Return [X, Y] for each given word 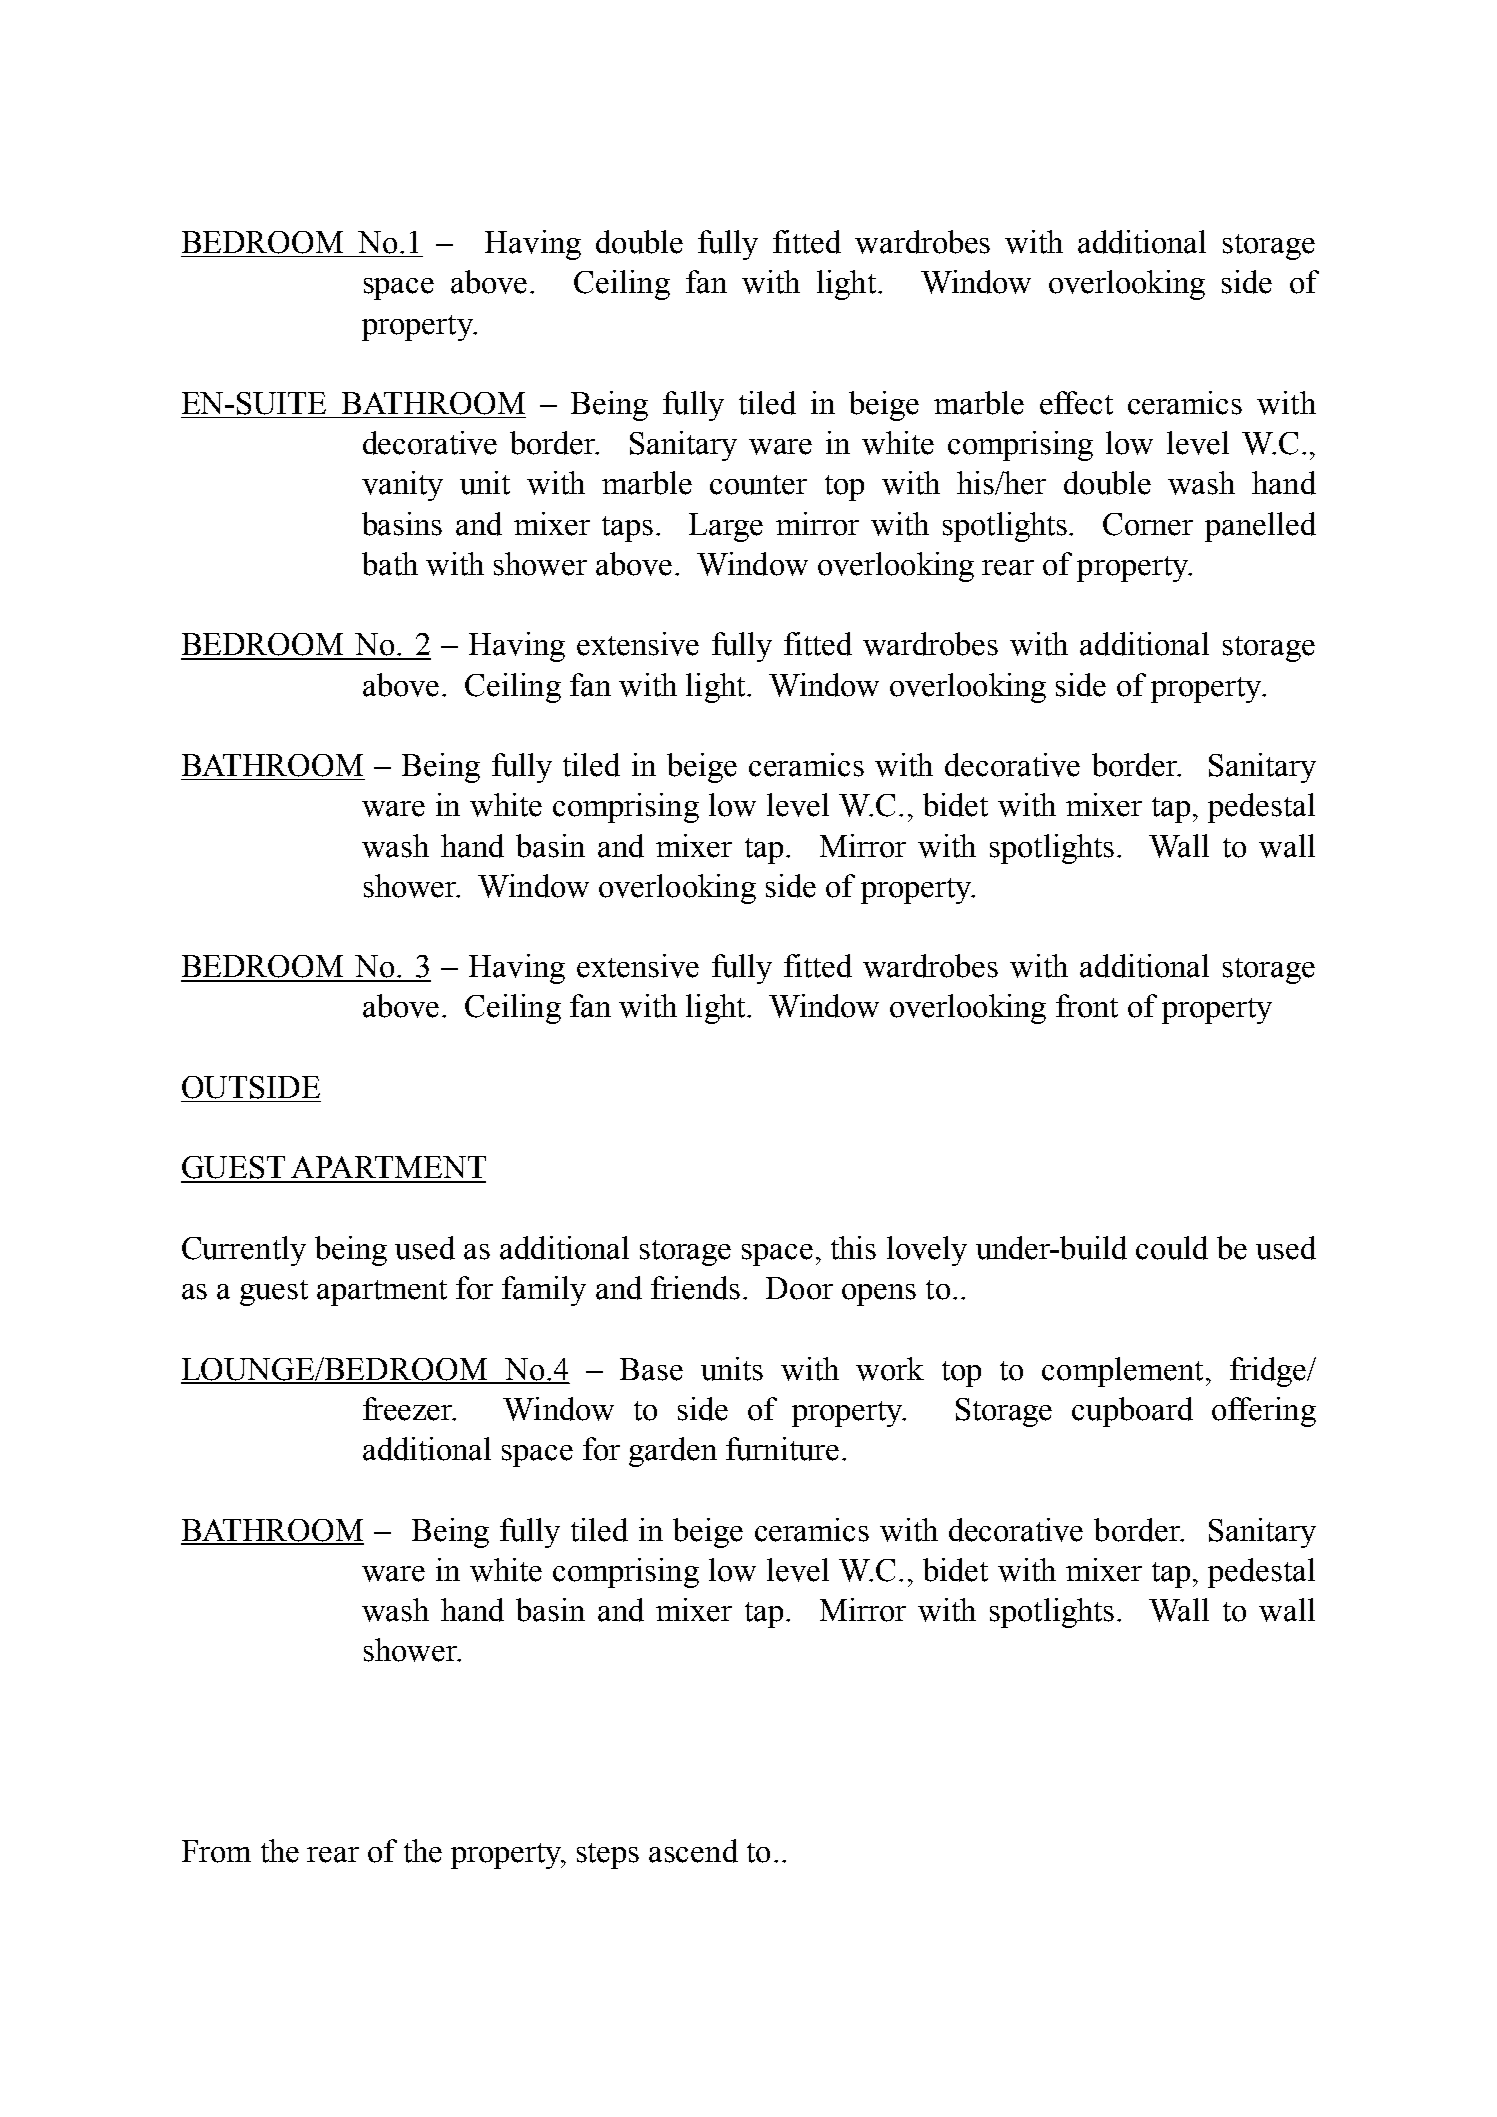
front [1087, 1006]
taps [627, 529]
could [1172, 1248]
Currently [244, 1251]
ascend [693, 1851]
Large [726, 527]
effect [1076, 403]
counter [758, 485]
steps [608, 1856]
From [216, 1851]
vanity [402, 486]
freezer [409, 1409]
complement [1122, 1372]
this [853, 1248]
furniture [782, 1449]
